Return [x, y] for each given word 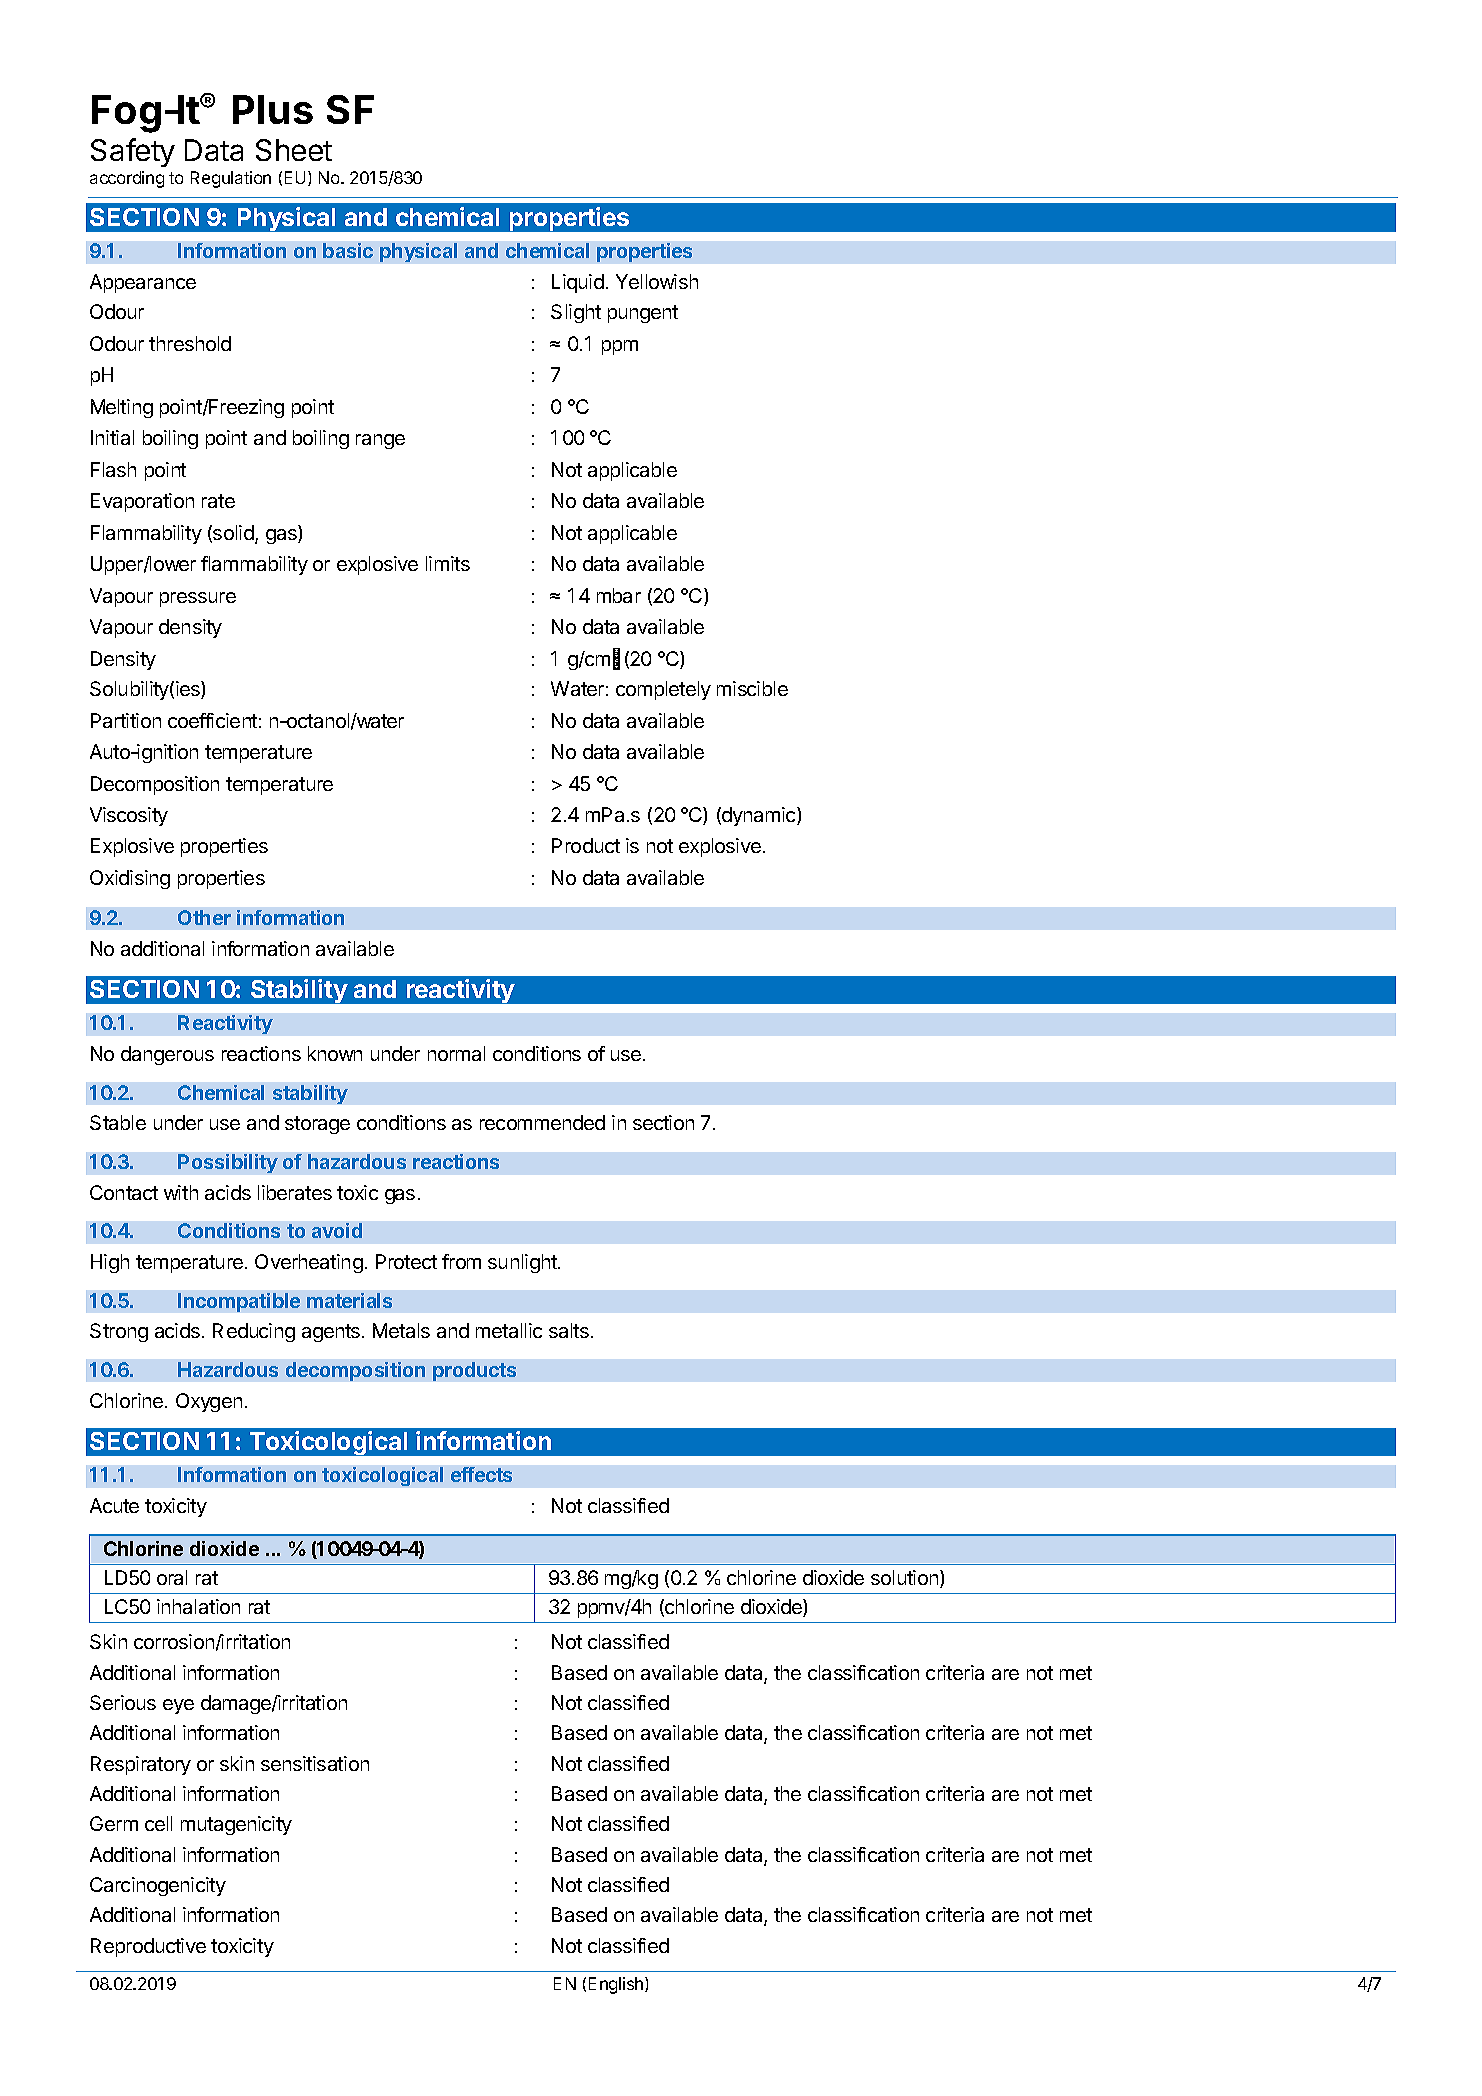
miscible [752, 688]
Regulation [231, 179]
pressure [198, 599]
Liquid [578, 283]
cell [158, 1823]
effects [481, 1474]
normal [456, 1053]
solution [906, 1579]
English [617, 1985]
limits [448, 563]
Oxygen [209, 1402]
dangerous [167, 1055]
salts [569, 1330]
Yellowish [657, 281]
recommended [542, 1122]
